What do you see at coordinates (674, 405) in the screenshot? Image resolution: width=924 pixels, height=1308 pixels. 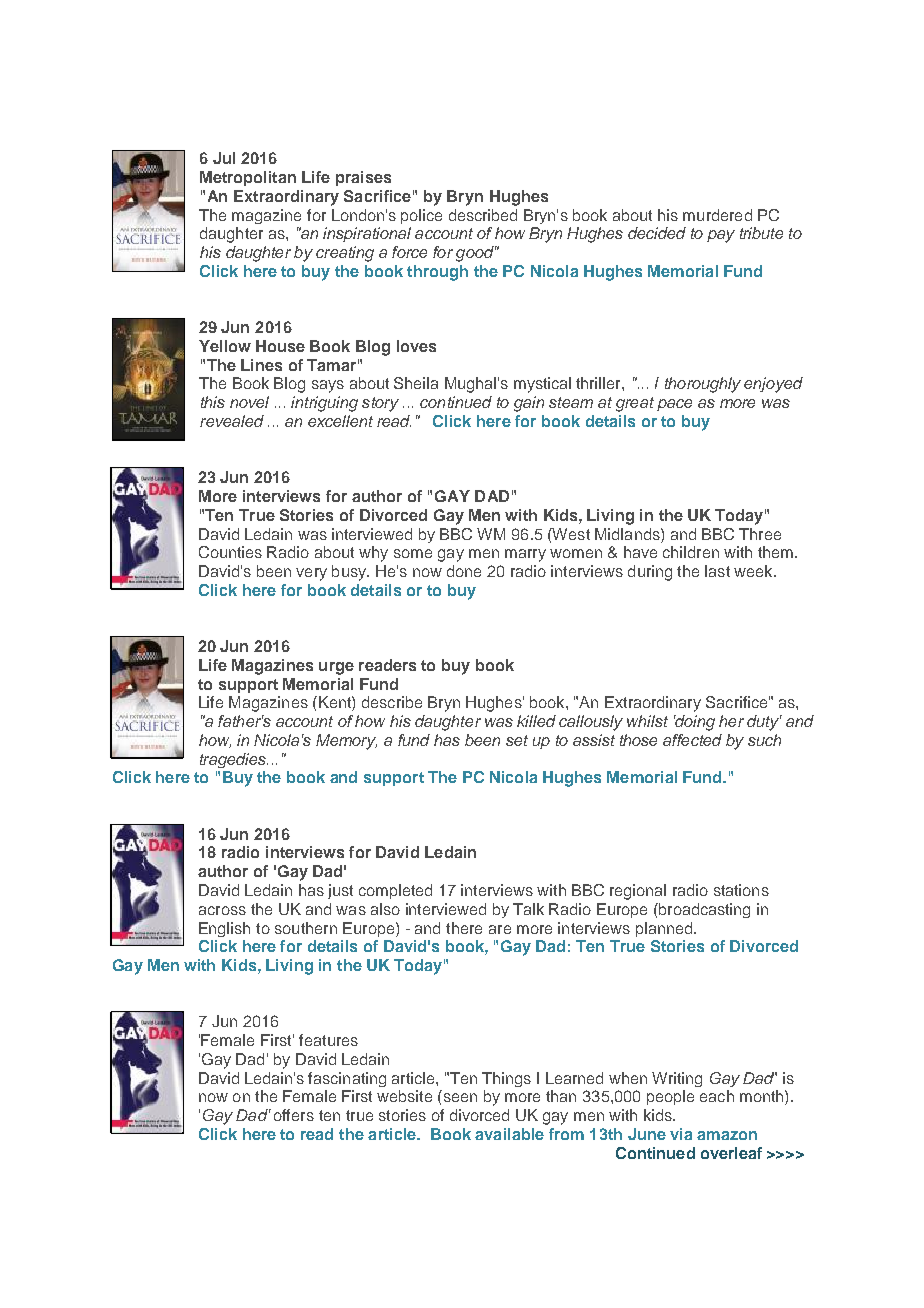 I see `pace` at bounding box center [674, 405].
